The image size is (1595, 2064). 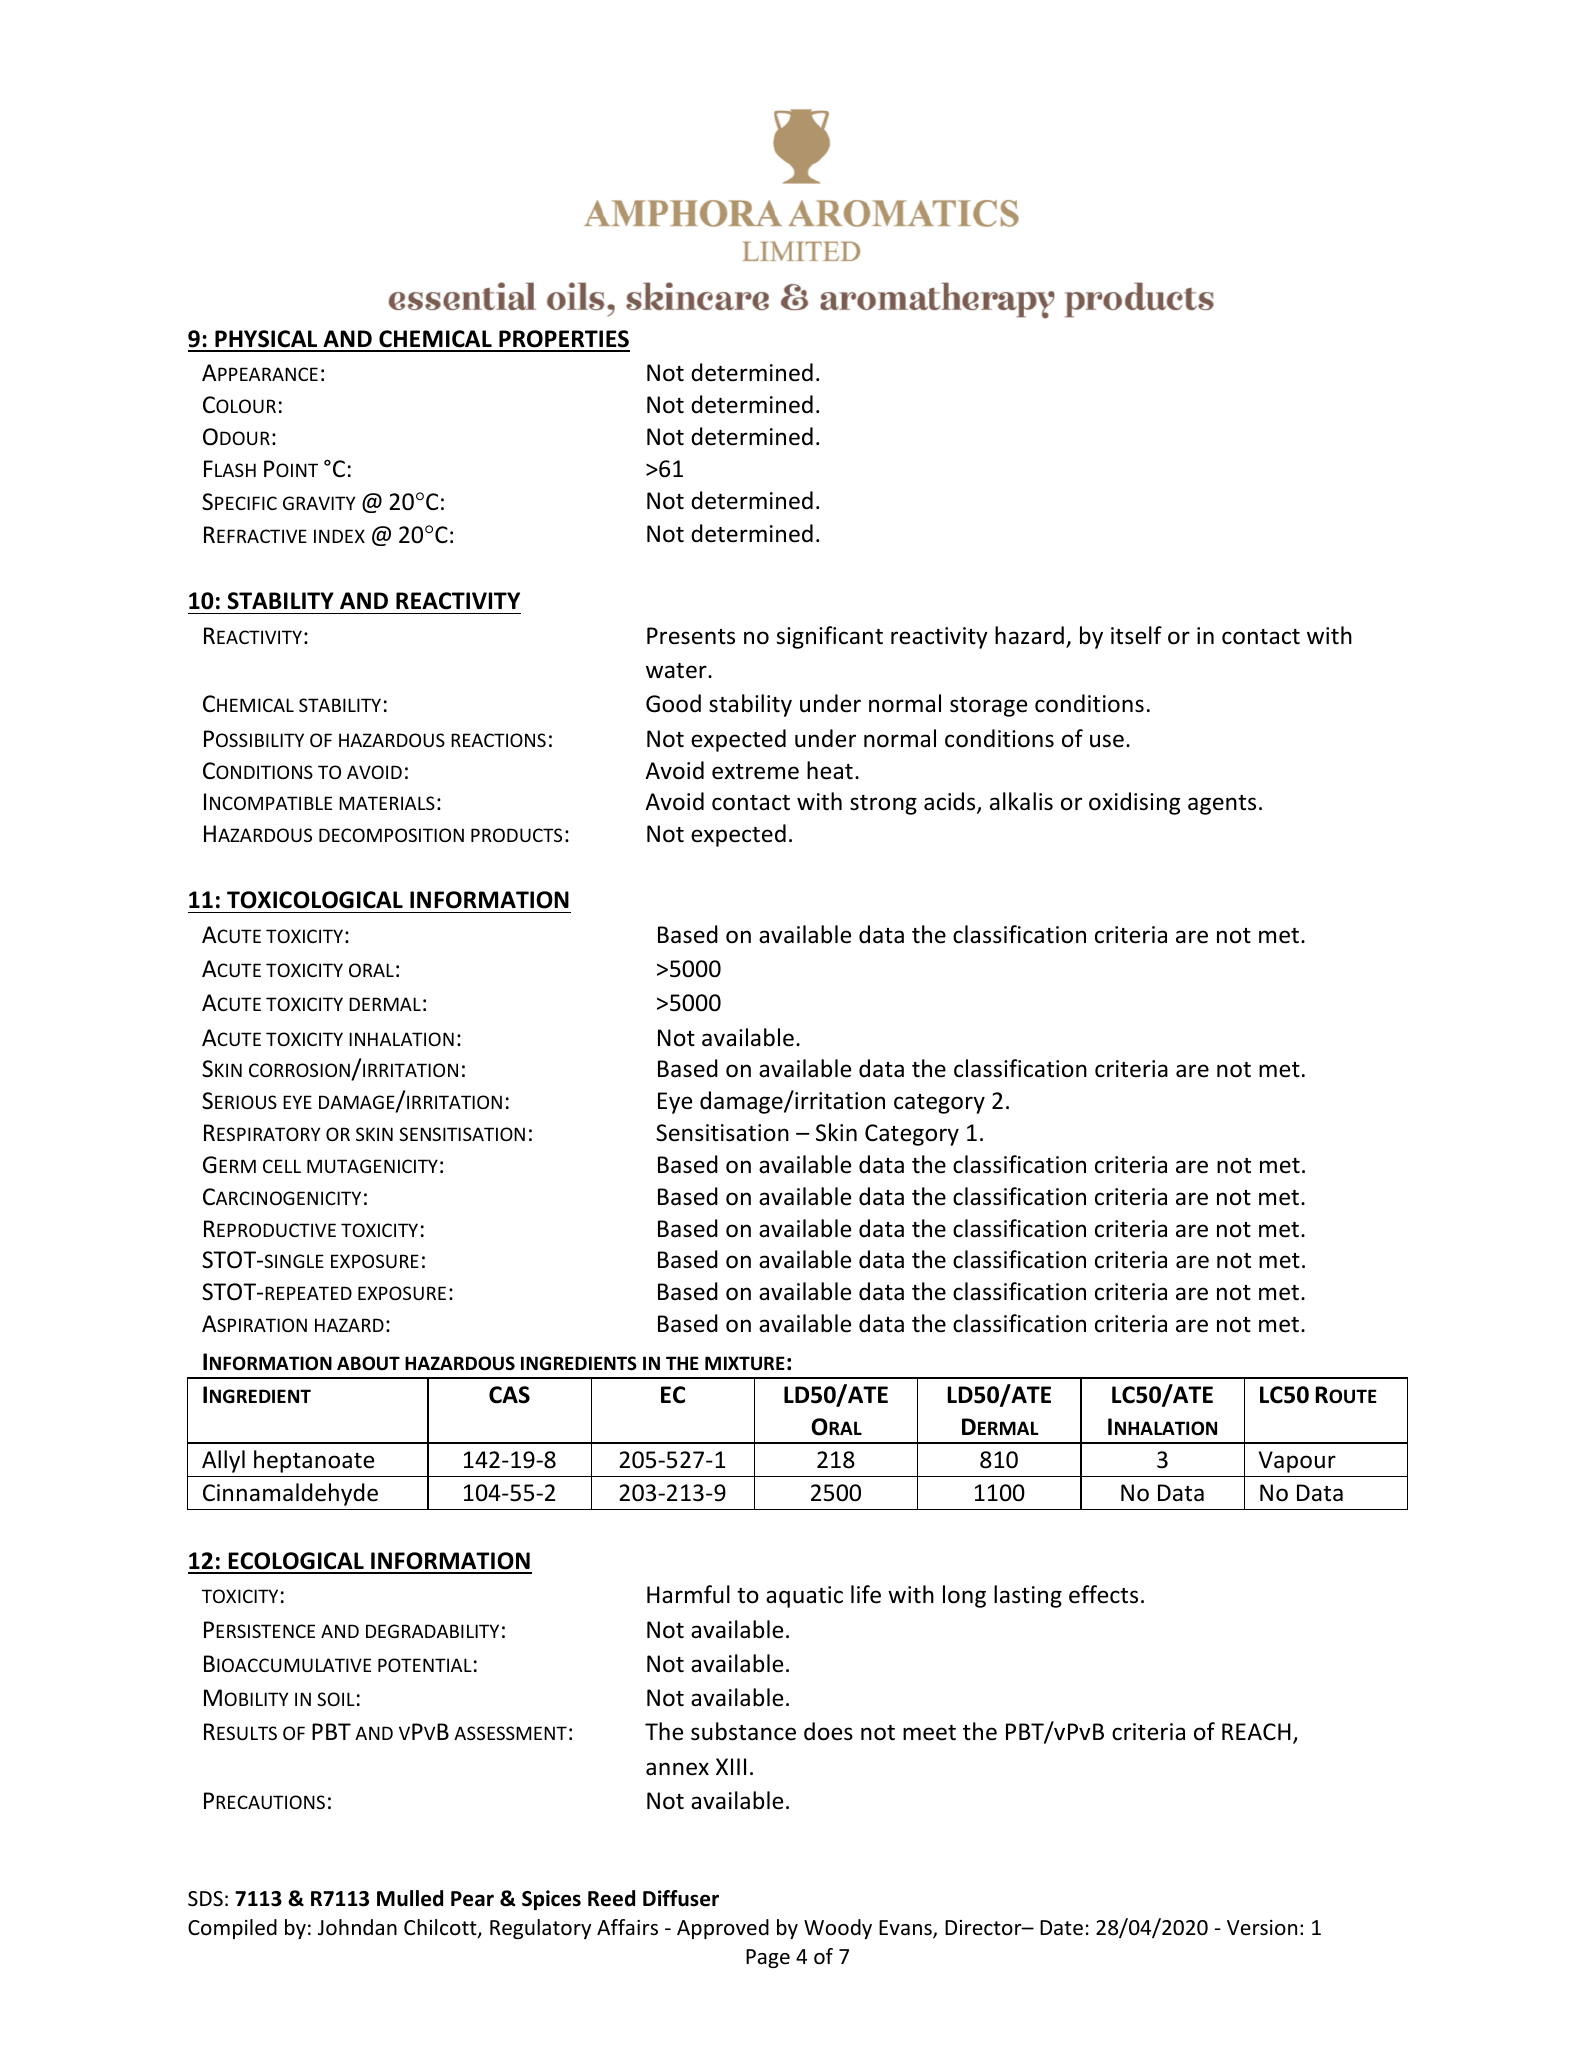 What do you see at coordinates (410, 1898) in the screenshot?
I see `Mulled` at bounding box center [410, 1898].
